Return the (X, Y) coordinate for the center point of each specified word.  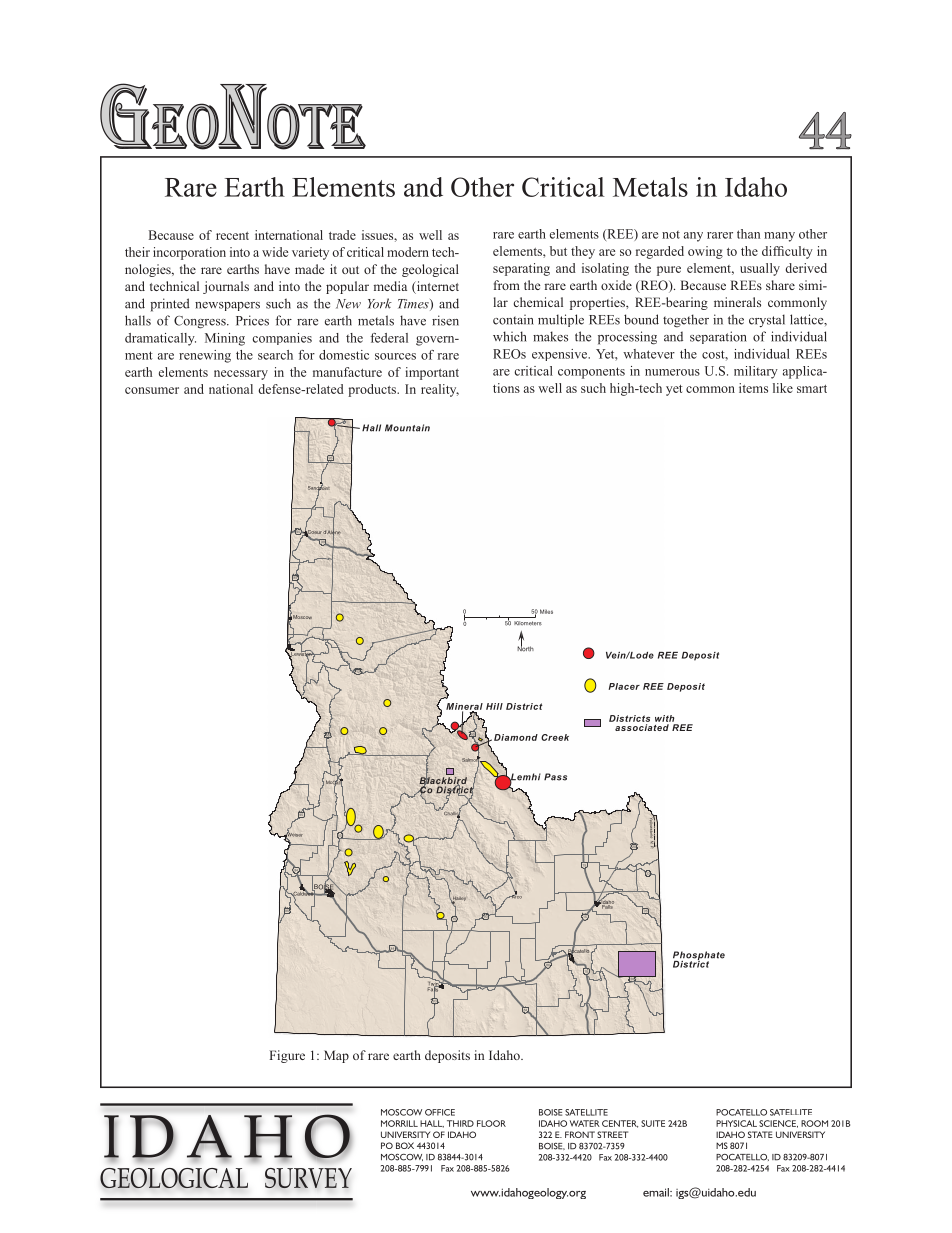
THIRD (460, 1123)
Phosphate (699, 956)
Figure (287, 1056)
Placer (624, 686)
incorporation (189, 253)
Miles (546, 611)
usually (760, 269)
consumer (152, 390)
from (507, 285)
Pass (555, 777)
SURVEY (308, 1178)
